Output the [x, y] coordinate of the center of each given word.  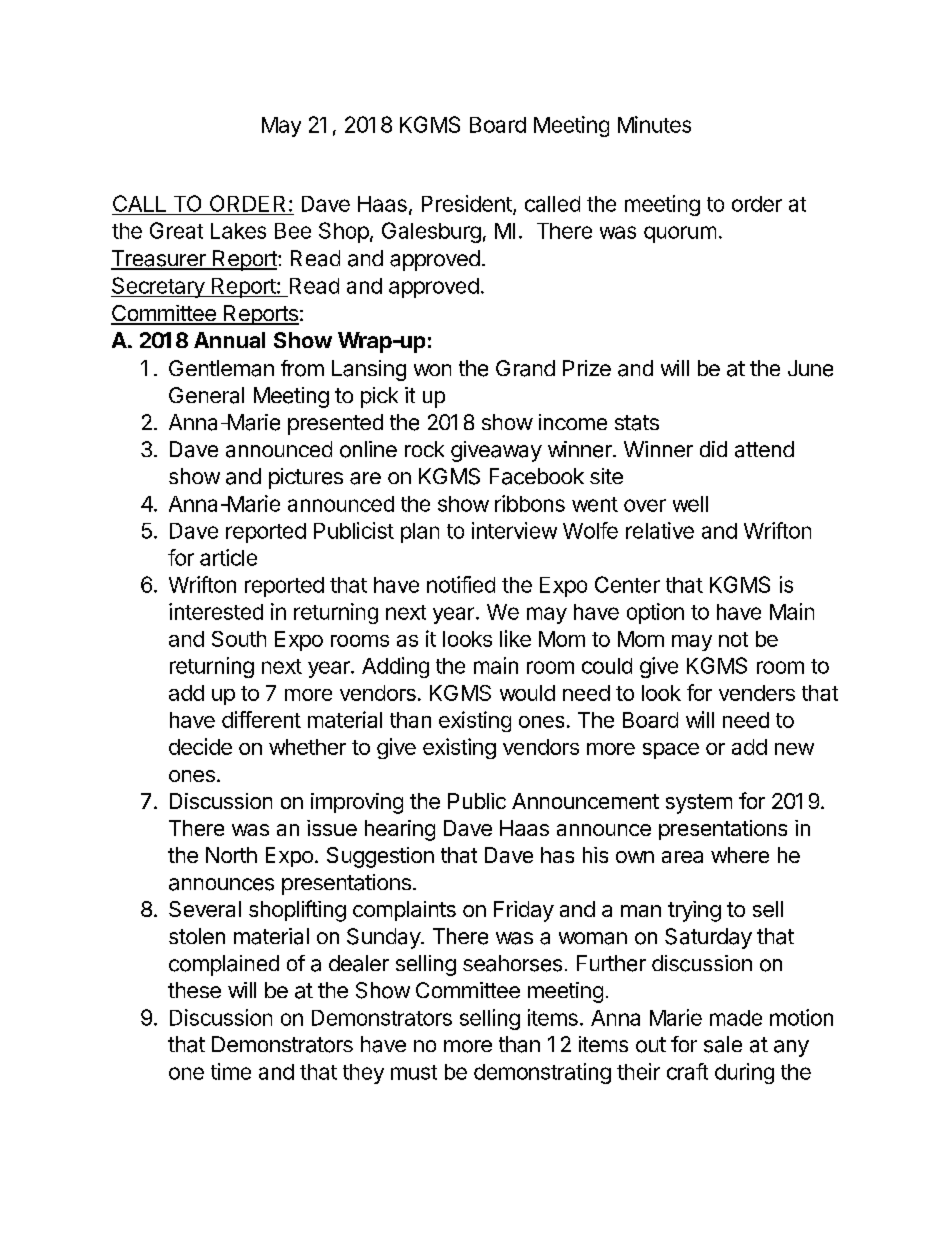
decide [200, 746]
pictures [306, 478]
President [468, 204]
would [527, 693]
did [713, 449]
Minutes [654, 124]
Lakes [238, 231]
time [231, 1071]
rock [424, 449]
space [671, 751]
